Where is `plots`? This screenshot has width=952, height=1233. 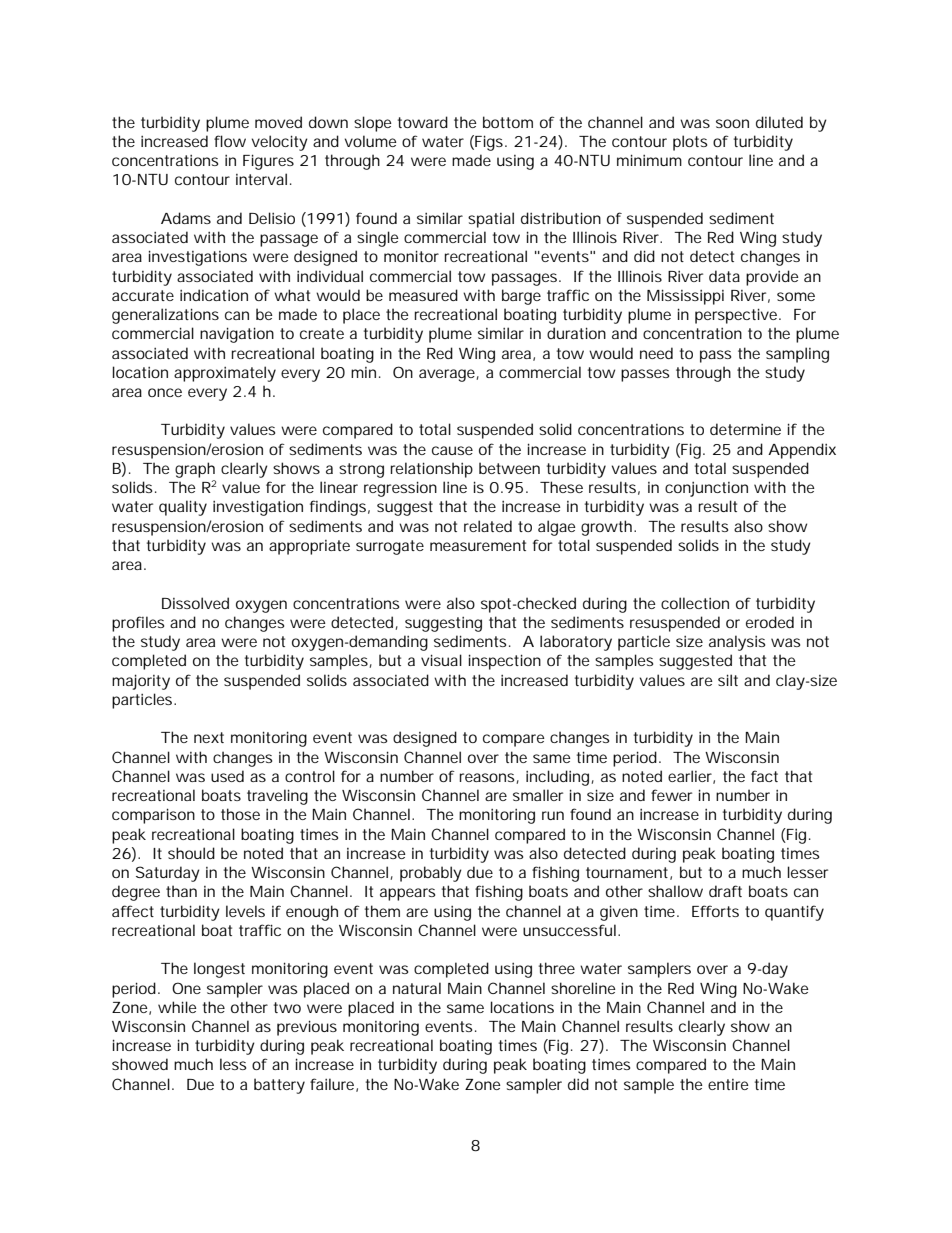
plots is located at coordinates (690, 143).
